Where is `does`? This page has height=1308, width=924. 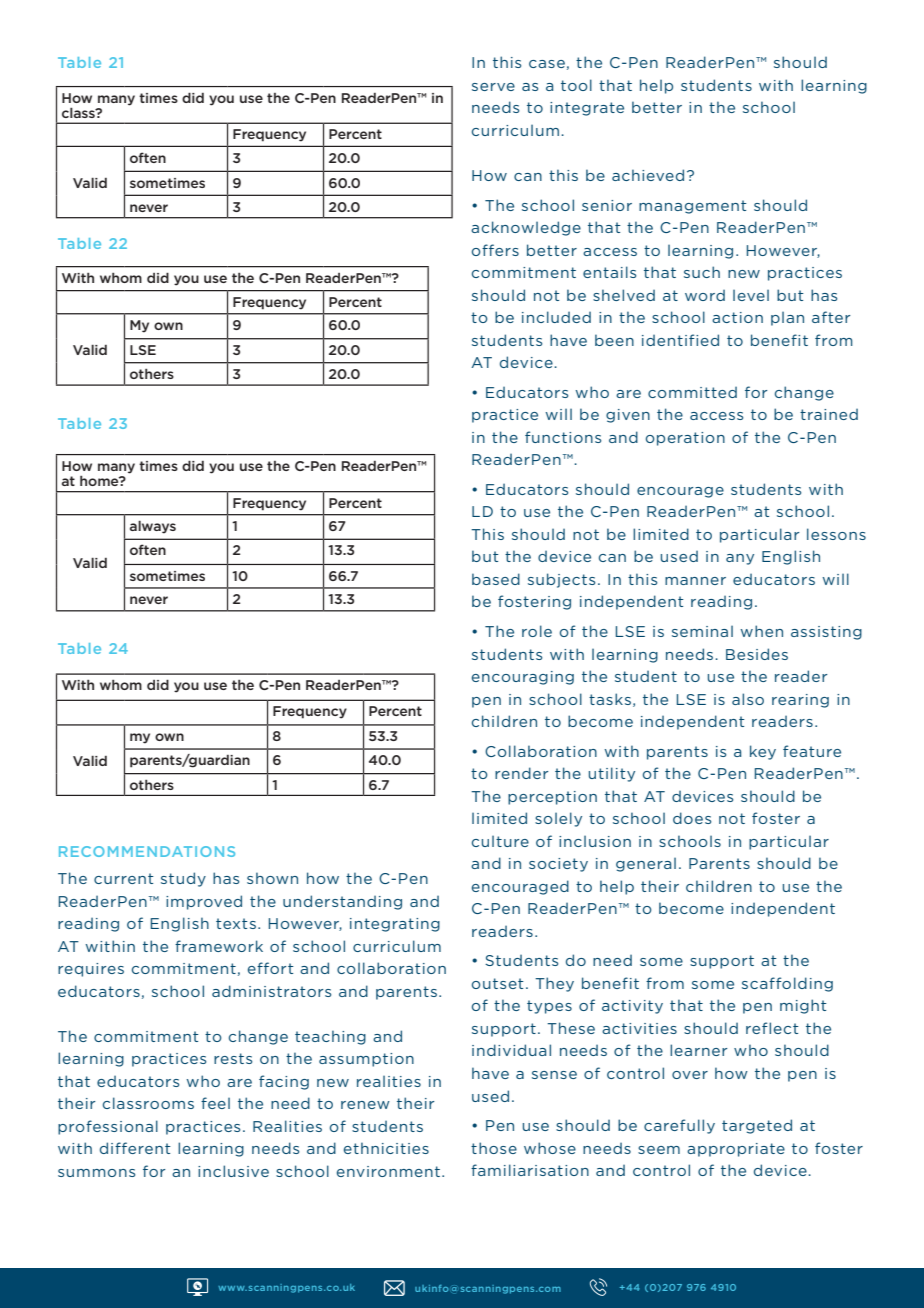
does is located at coordinates (692, 818).
